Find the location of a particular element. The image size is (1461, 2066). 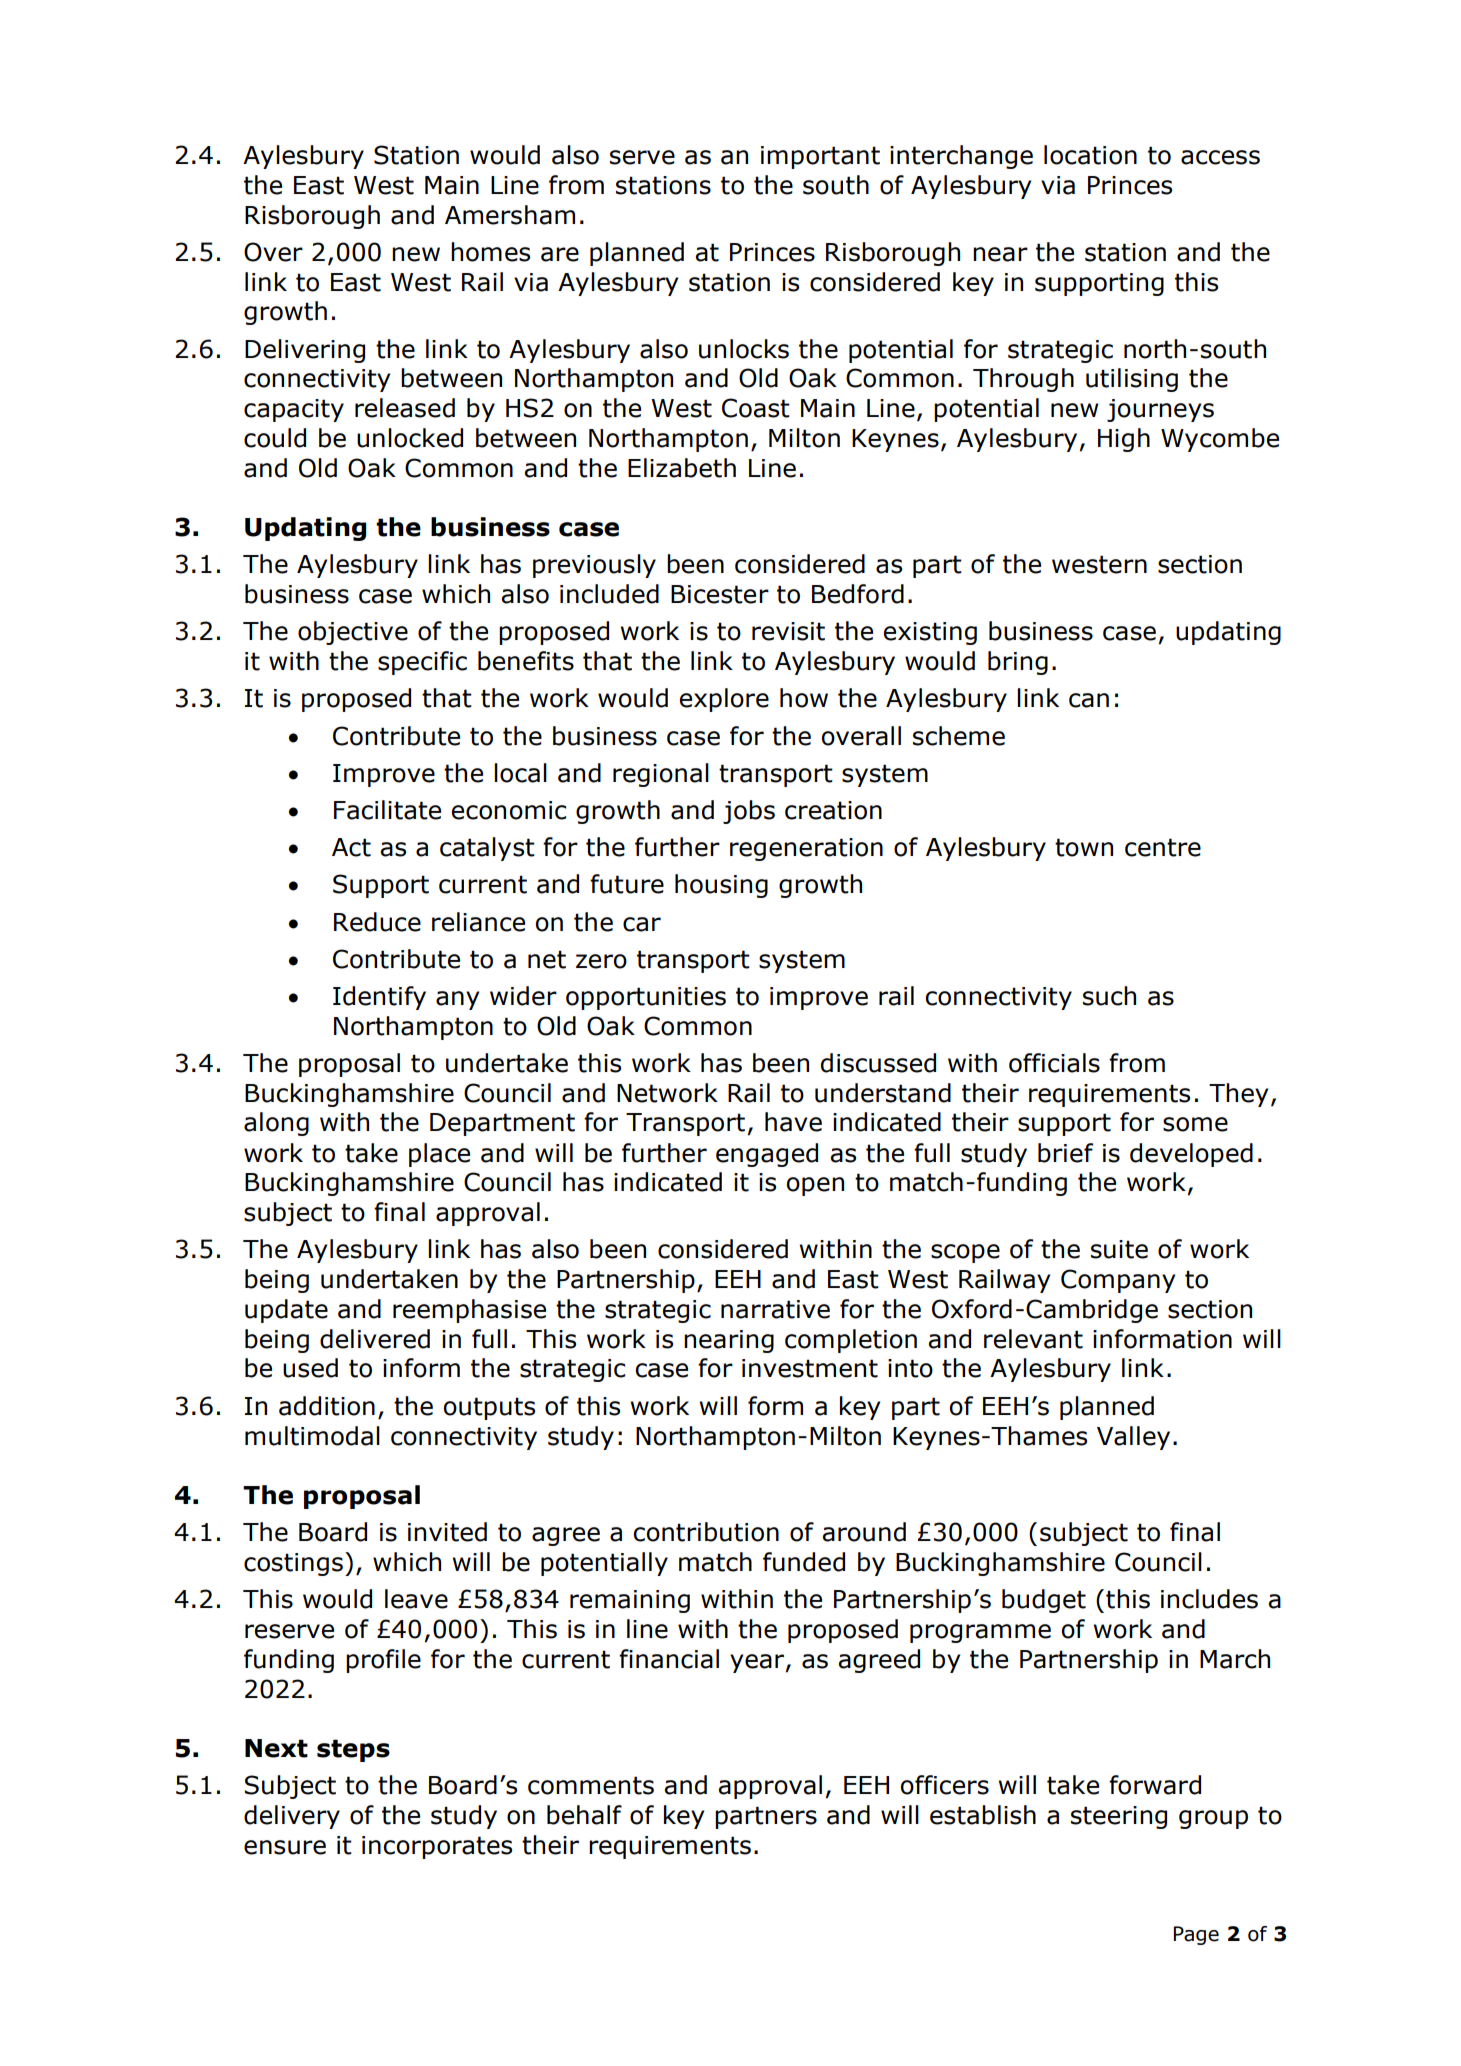

location is located at coordinates (1090, 155).
